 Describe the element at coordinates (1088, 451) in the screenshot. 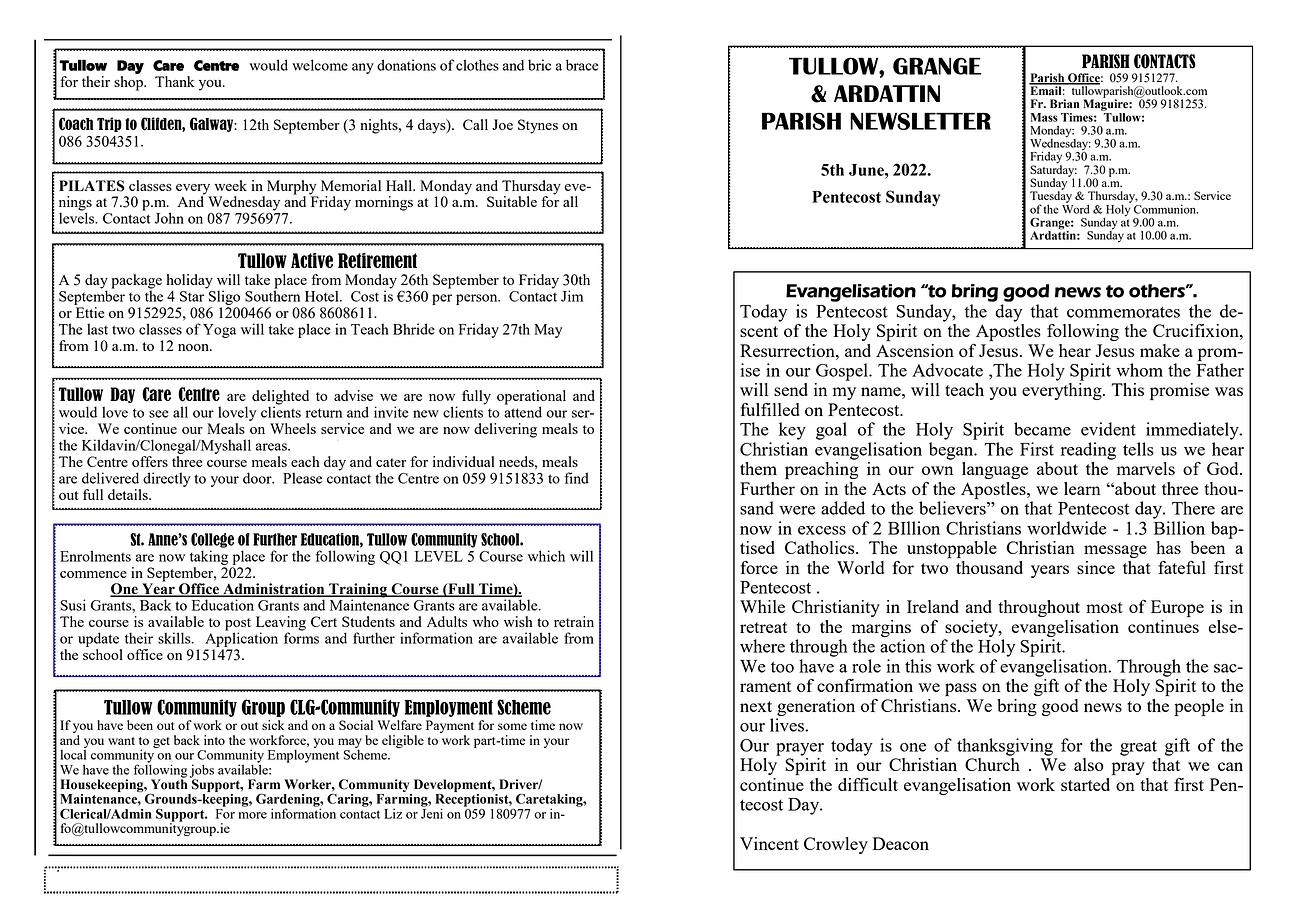

I see `reading` at that location.
